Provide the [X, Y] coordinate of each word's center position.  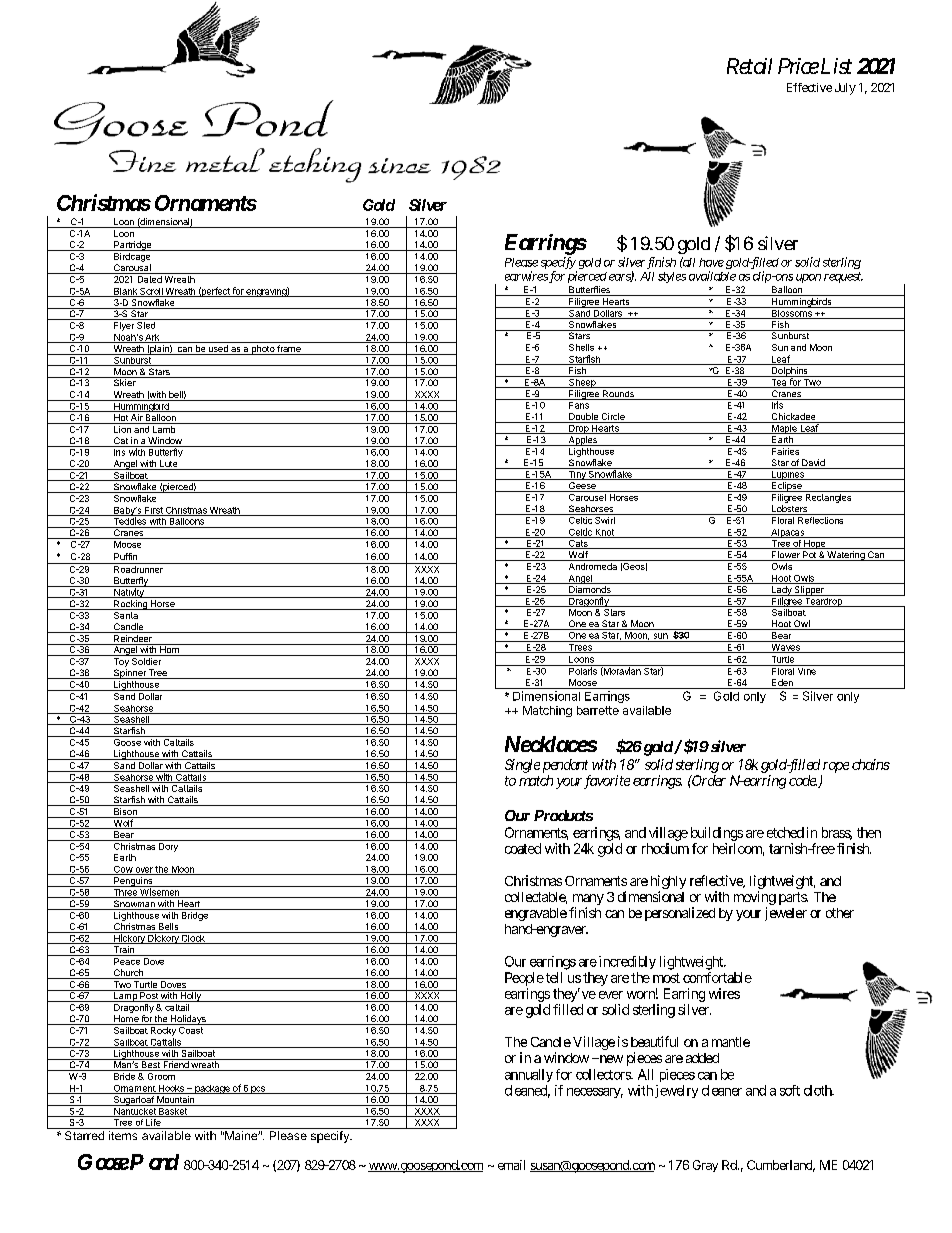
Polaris [583, 670]
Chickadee [793, 418]
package [212, 1089]
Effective [809, 87]
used [218, 350]
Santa [125, 614]
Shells [581, 347]
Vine [806, 670]
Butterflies [589, 291]
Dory [168, 846]
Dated [150, 279]
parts [793, 898]
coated [523, 848]
